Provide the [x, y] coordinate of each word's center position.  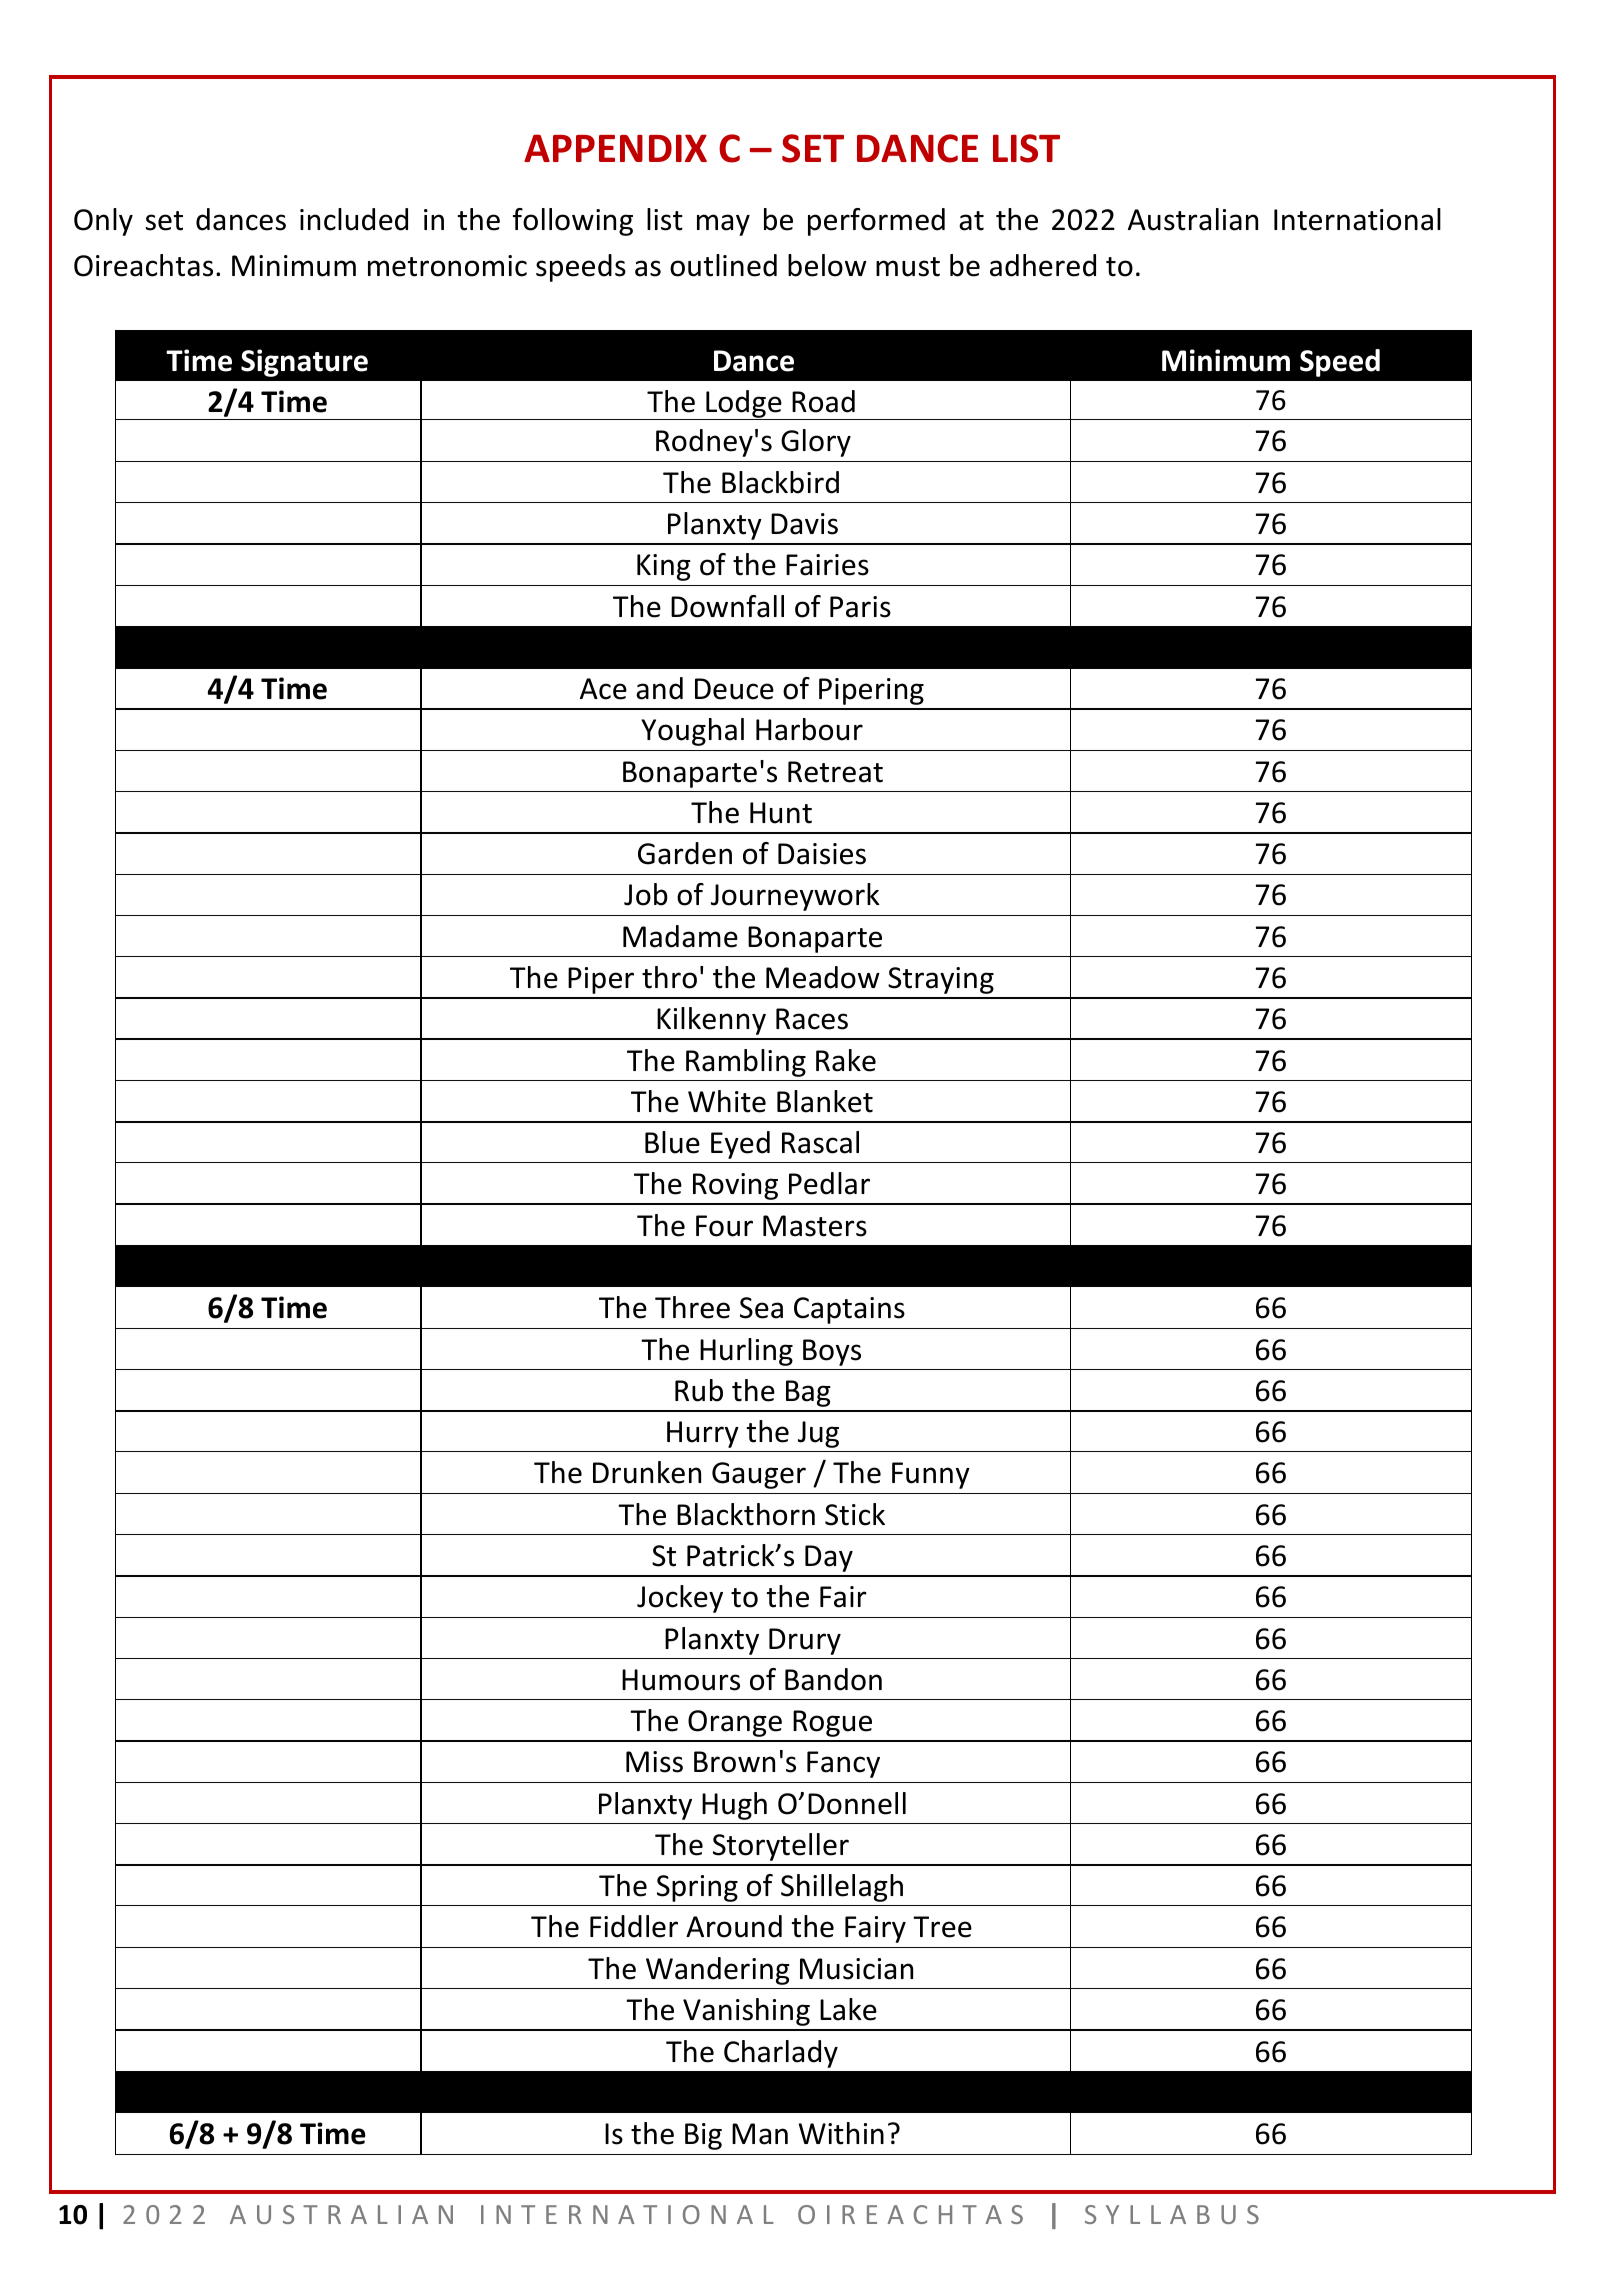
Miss [654, 1762]
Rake [846, 1060]
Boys [832, 1352]
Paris [860, 607]
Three [692, 1307]
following [573, 222]
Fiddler [634, 1926]
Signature [304, 363]
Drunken [647, 1472]
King [664, 567]
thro [669, 977]
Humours [681, 1680]
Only [103, 222]
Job [646, 894]
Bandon [833, 1679]
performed [876, 222]
